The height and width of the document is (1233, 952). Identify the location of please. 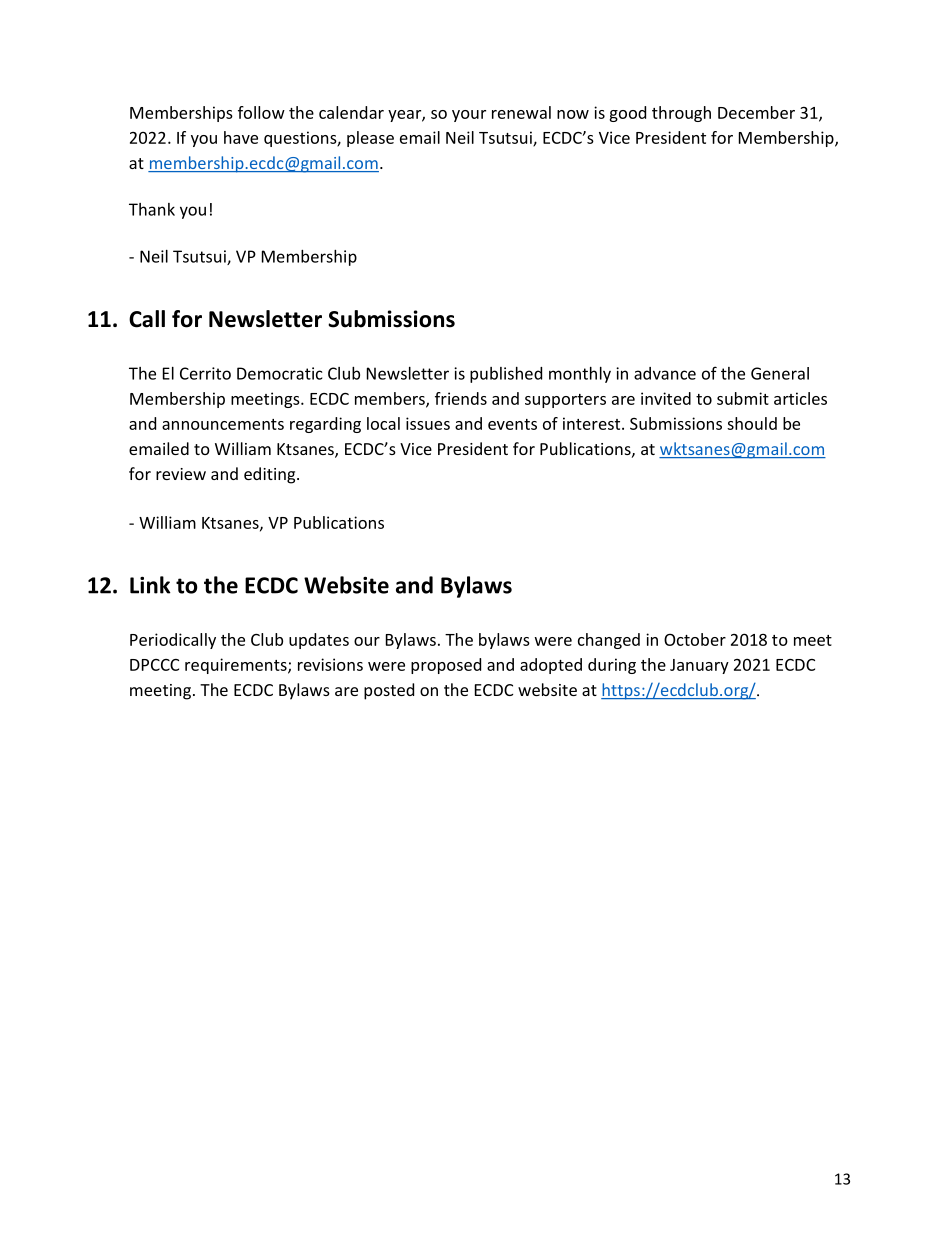
(370, 139).
